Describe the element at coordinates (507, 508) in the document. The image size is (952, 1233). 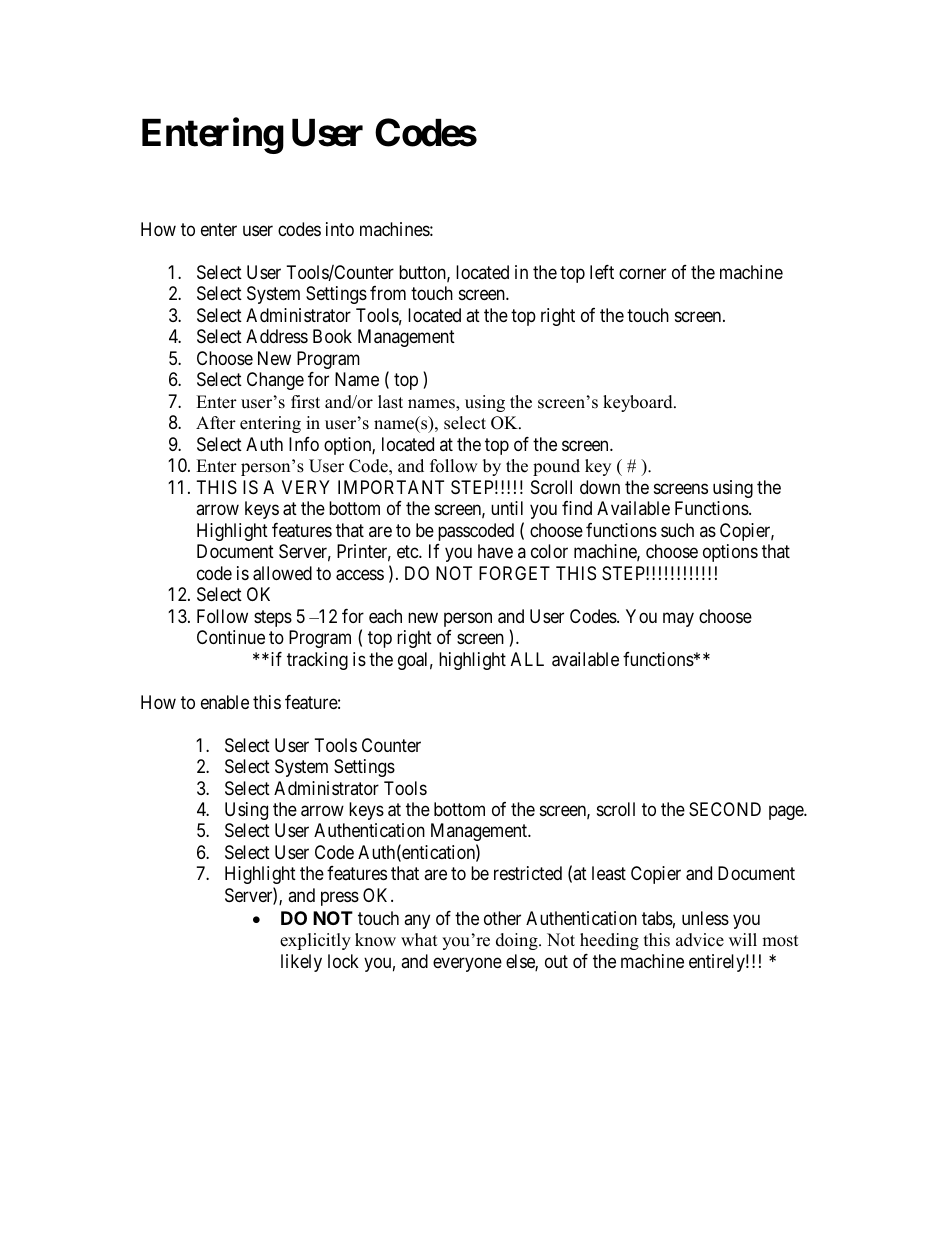
I see `until` at that location.
